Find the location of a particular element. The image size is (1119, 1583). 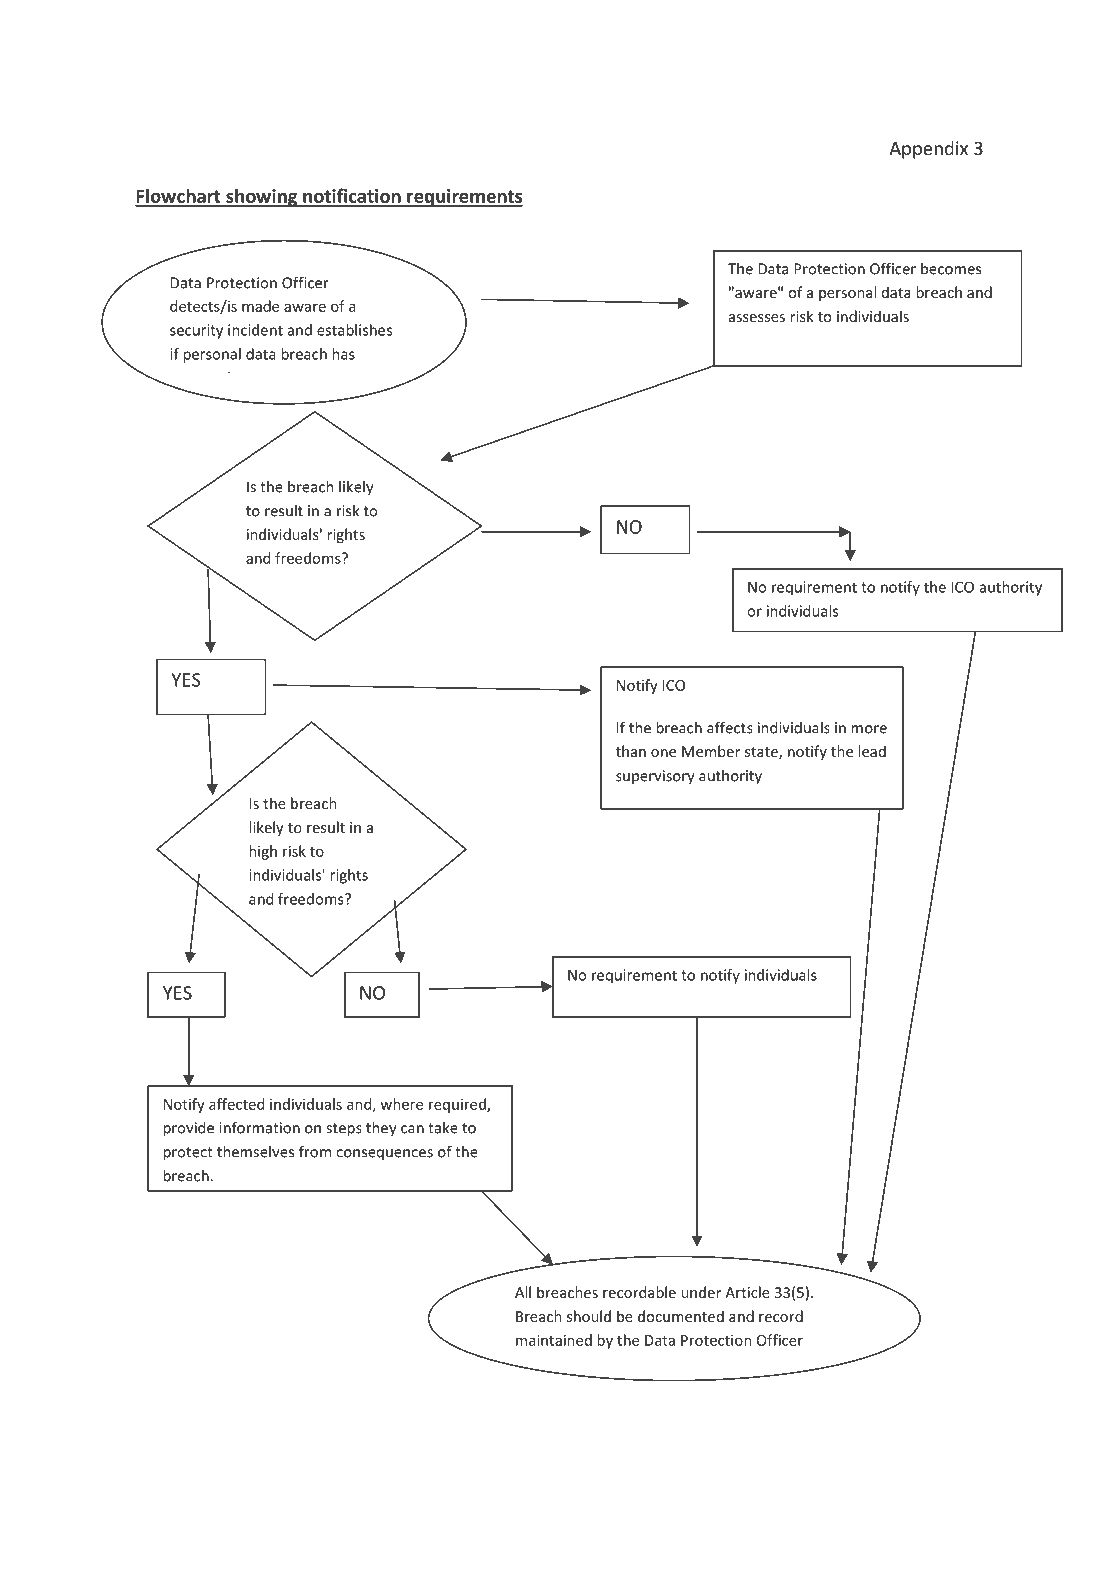

than is located at coordinates (631, 751).
